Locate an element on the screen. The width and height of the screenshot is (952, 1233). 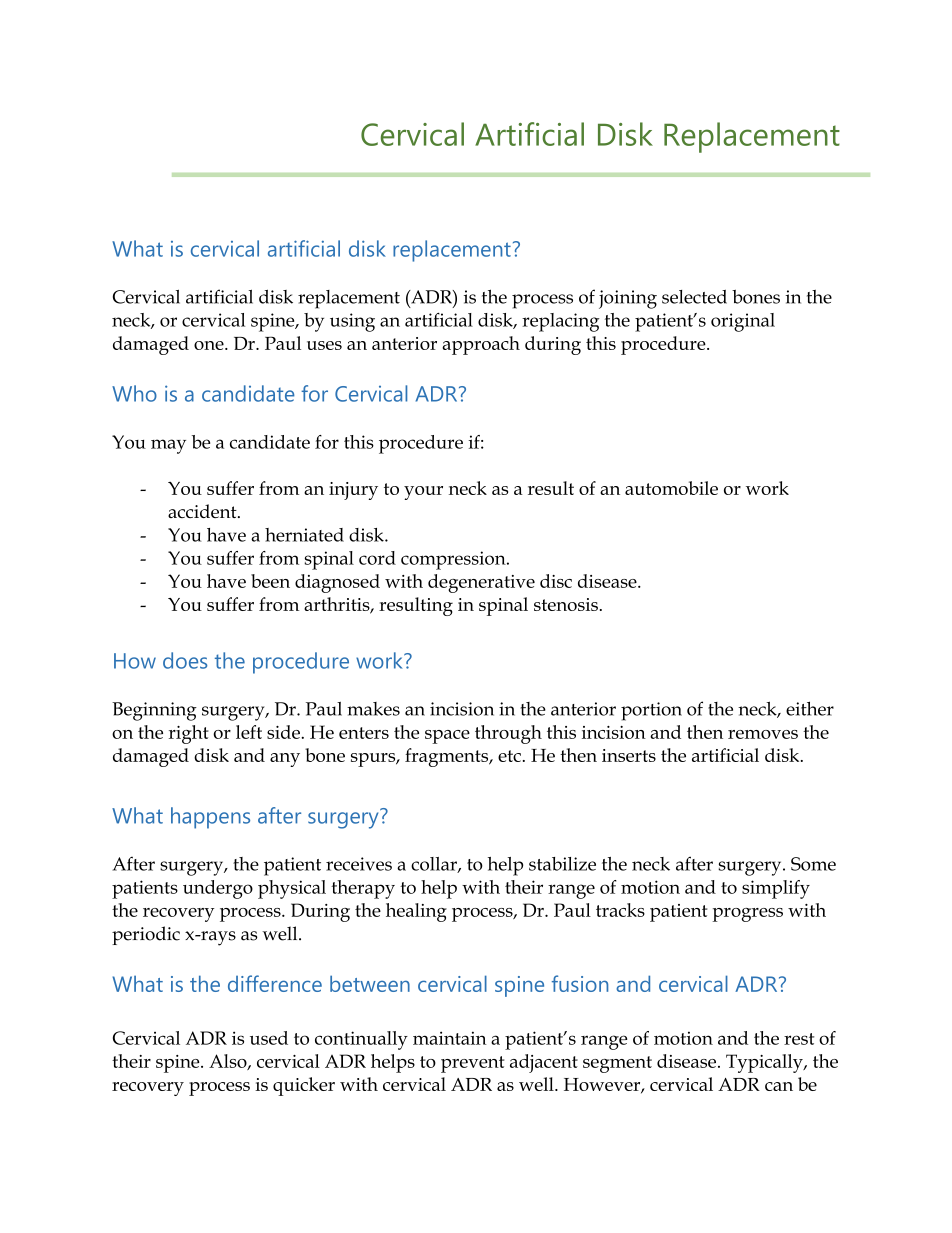
removes is located at coordinates (763, 734).
